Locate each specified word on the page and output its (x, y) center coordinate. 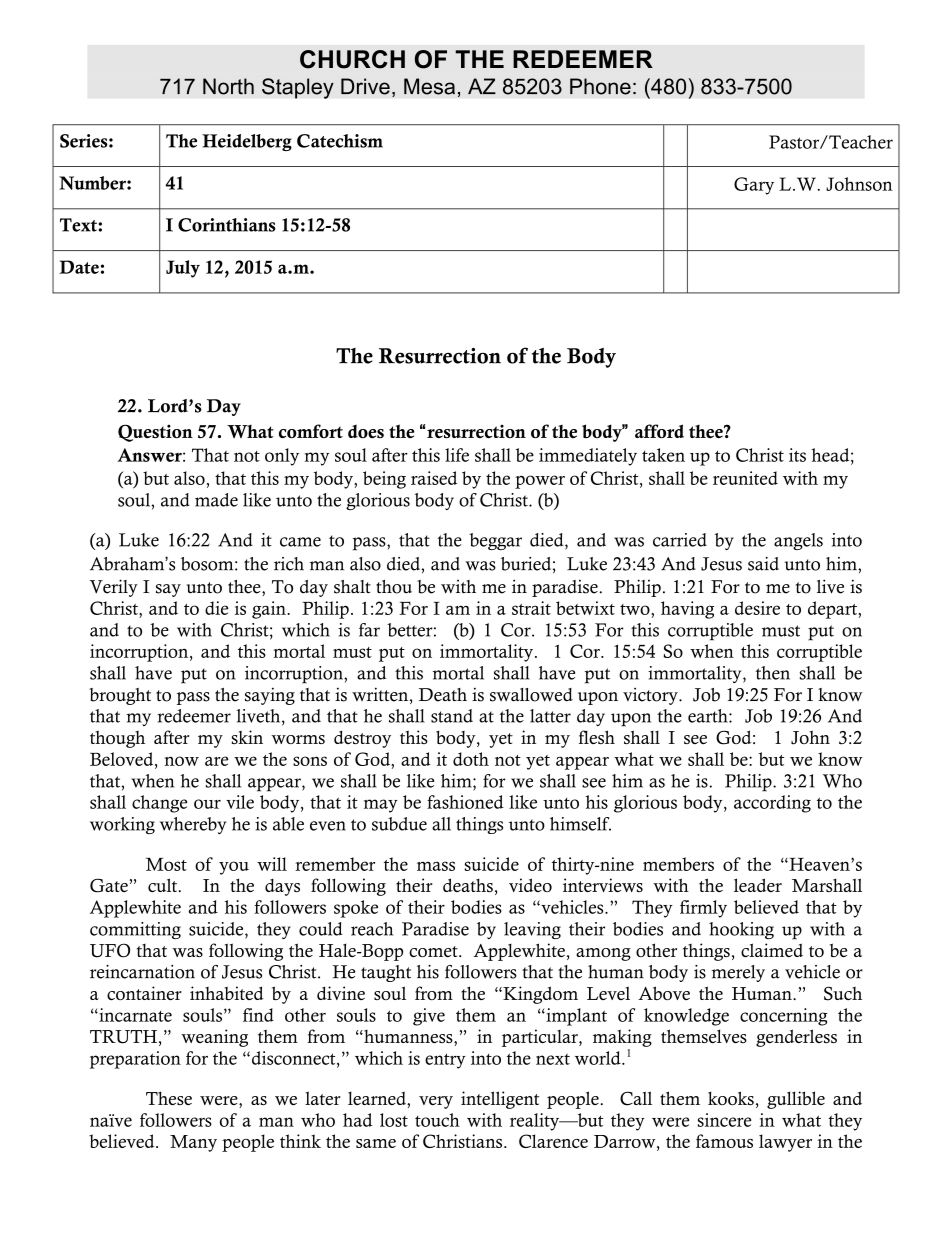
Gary (754, 186)
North (228, 86)
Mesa (429, 86)
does (366, 431)
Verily (114, 588)
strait (531, 608)
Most (166, 864)
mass (436, 866)
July (183, 269)
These (169, 1098)
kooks (731, 1098)
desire (757, 608)
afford (659, 431)
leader (758, 885)
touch (437, 1120)
